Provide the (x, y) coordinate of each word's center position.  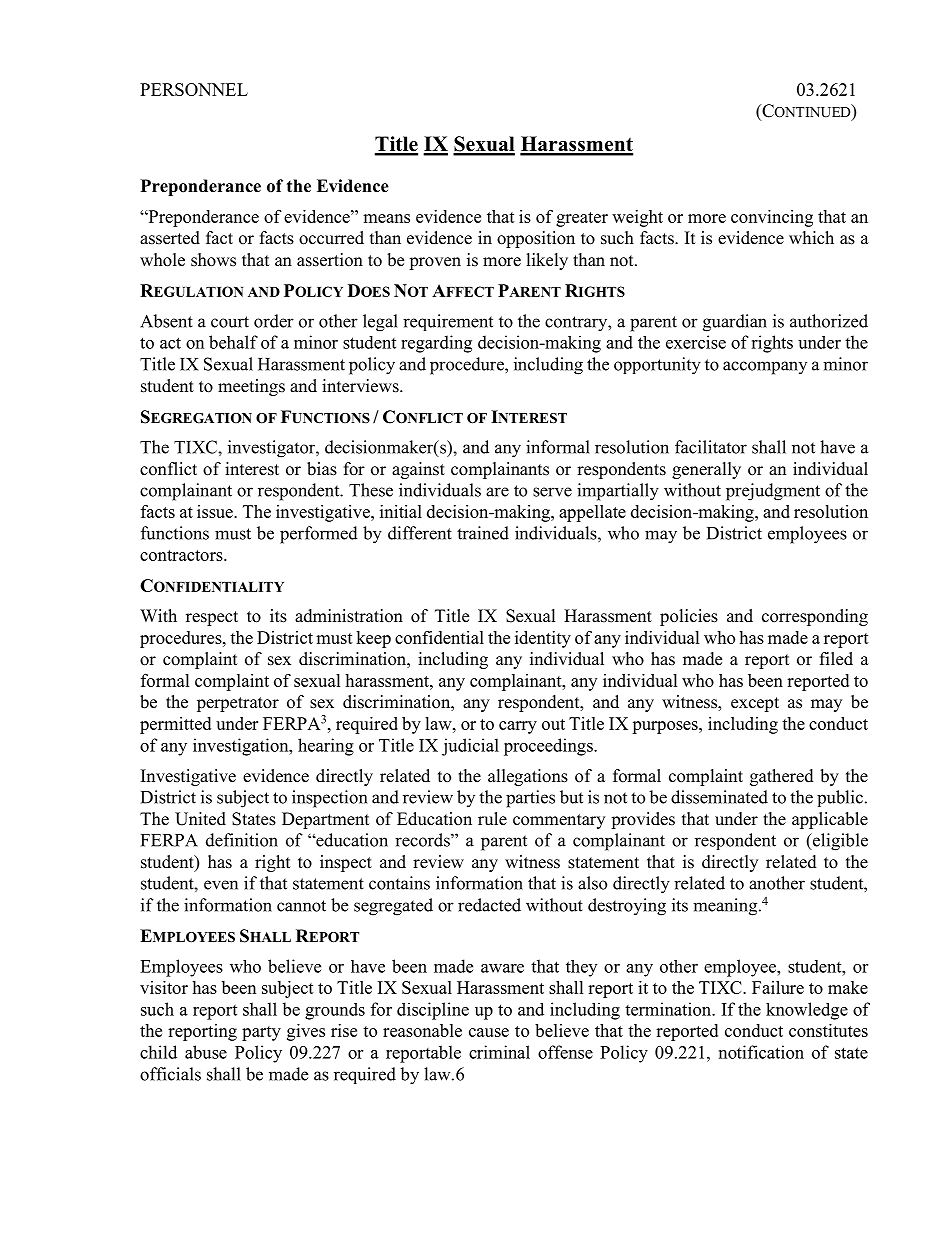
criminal (499, 1052)
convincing (772, 218)
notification (761, 1052)
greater (582, 219)
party (261, 1033)
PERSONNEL (194, 89)
